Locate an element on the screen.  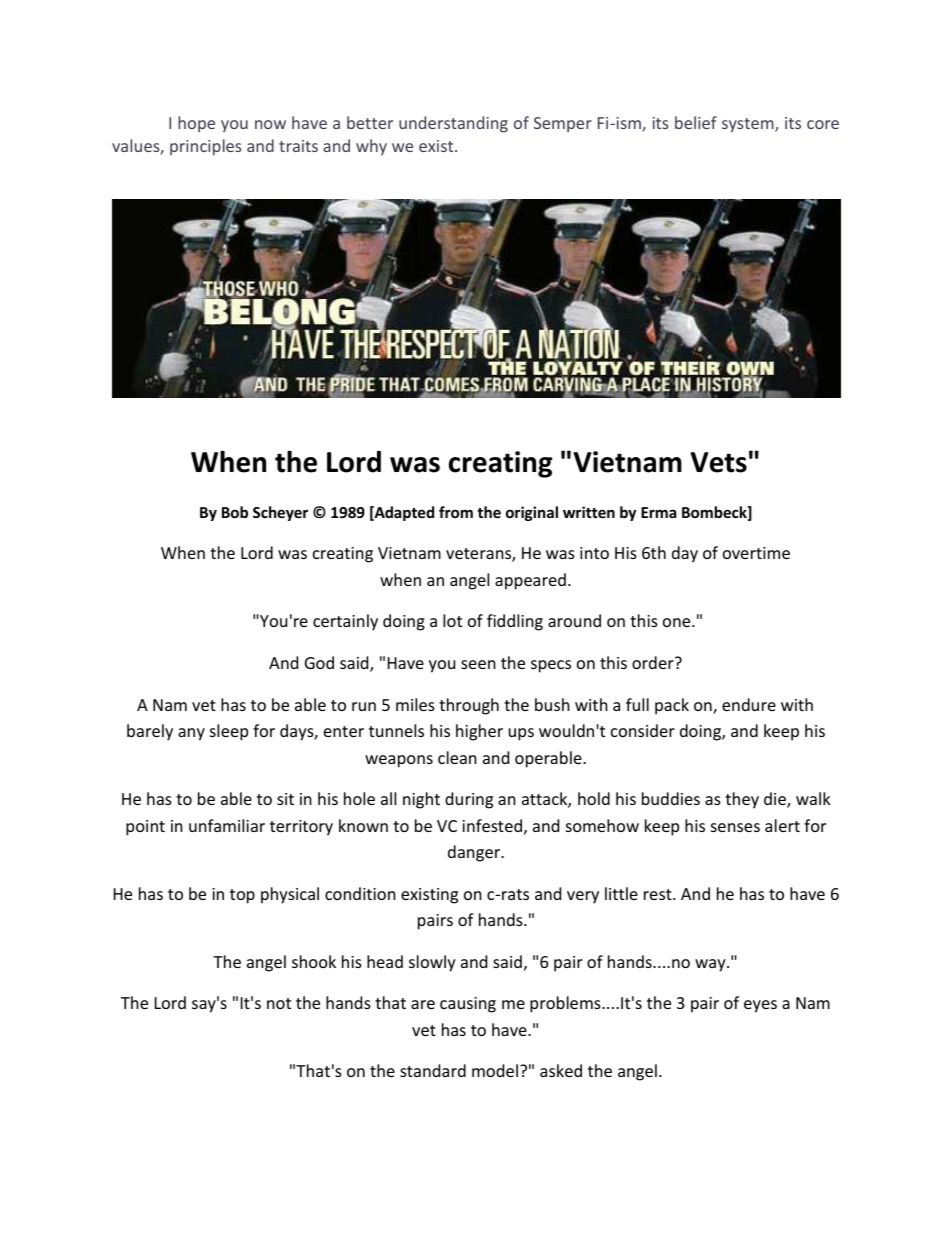
system is located at coordinates (749, 125).
